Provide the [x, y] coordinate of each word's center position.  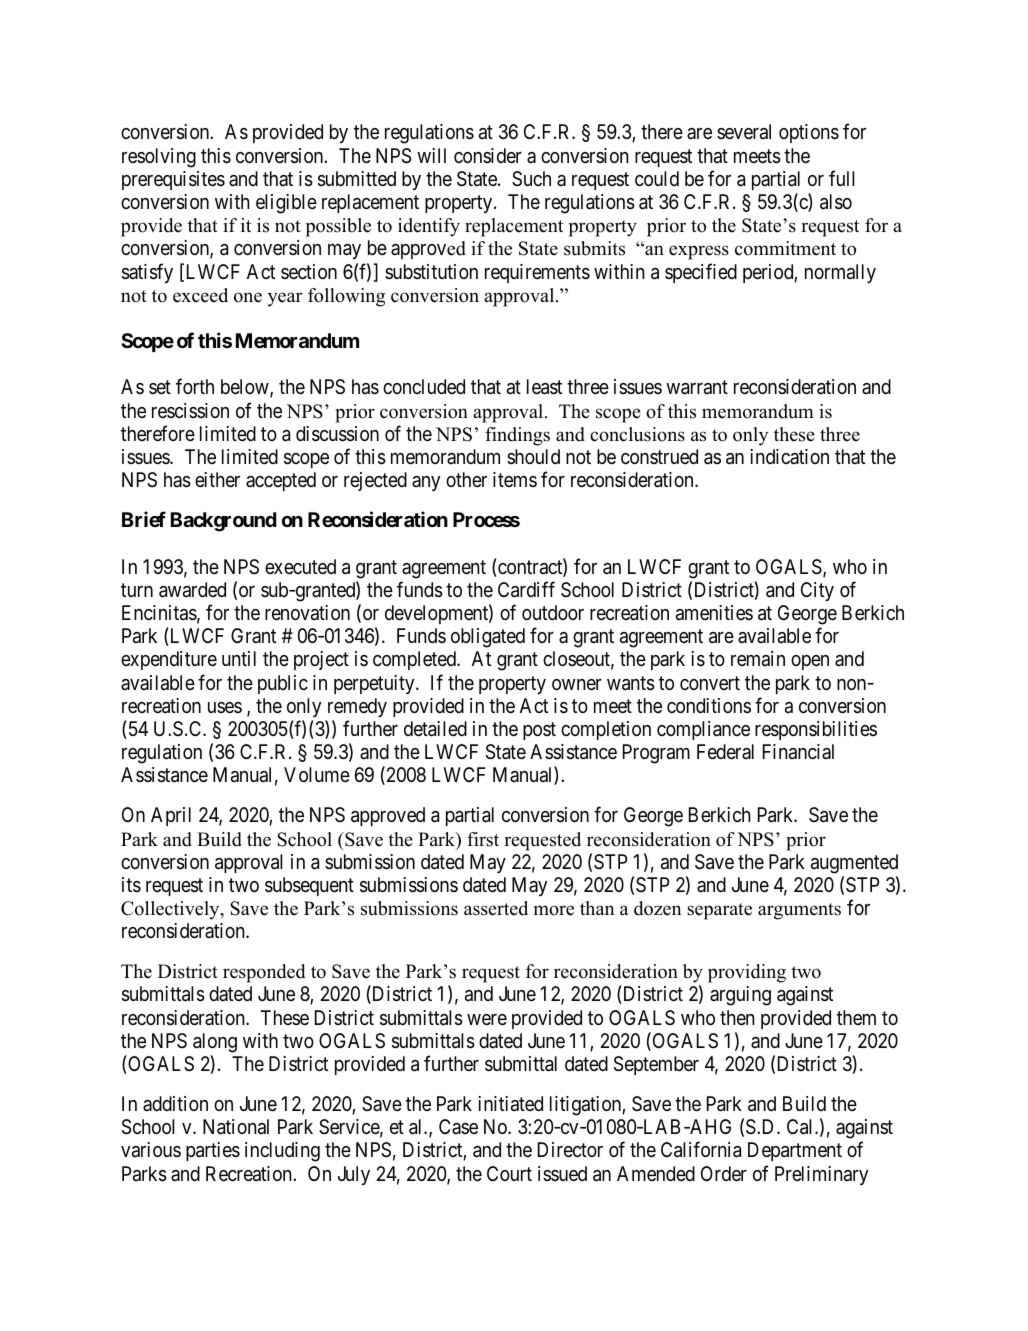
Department [795, 1151]
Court [509, 1173]
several [744, 132]
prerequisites [173, 180]
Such [531, 179]
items [515, 479]
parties [213, 1151]
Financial [798, 752]
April [171, 816]
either [217, 479]
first [483, 839]
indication [789, 456]
